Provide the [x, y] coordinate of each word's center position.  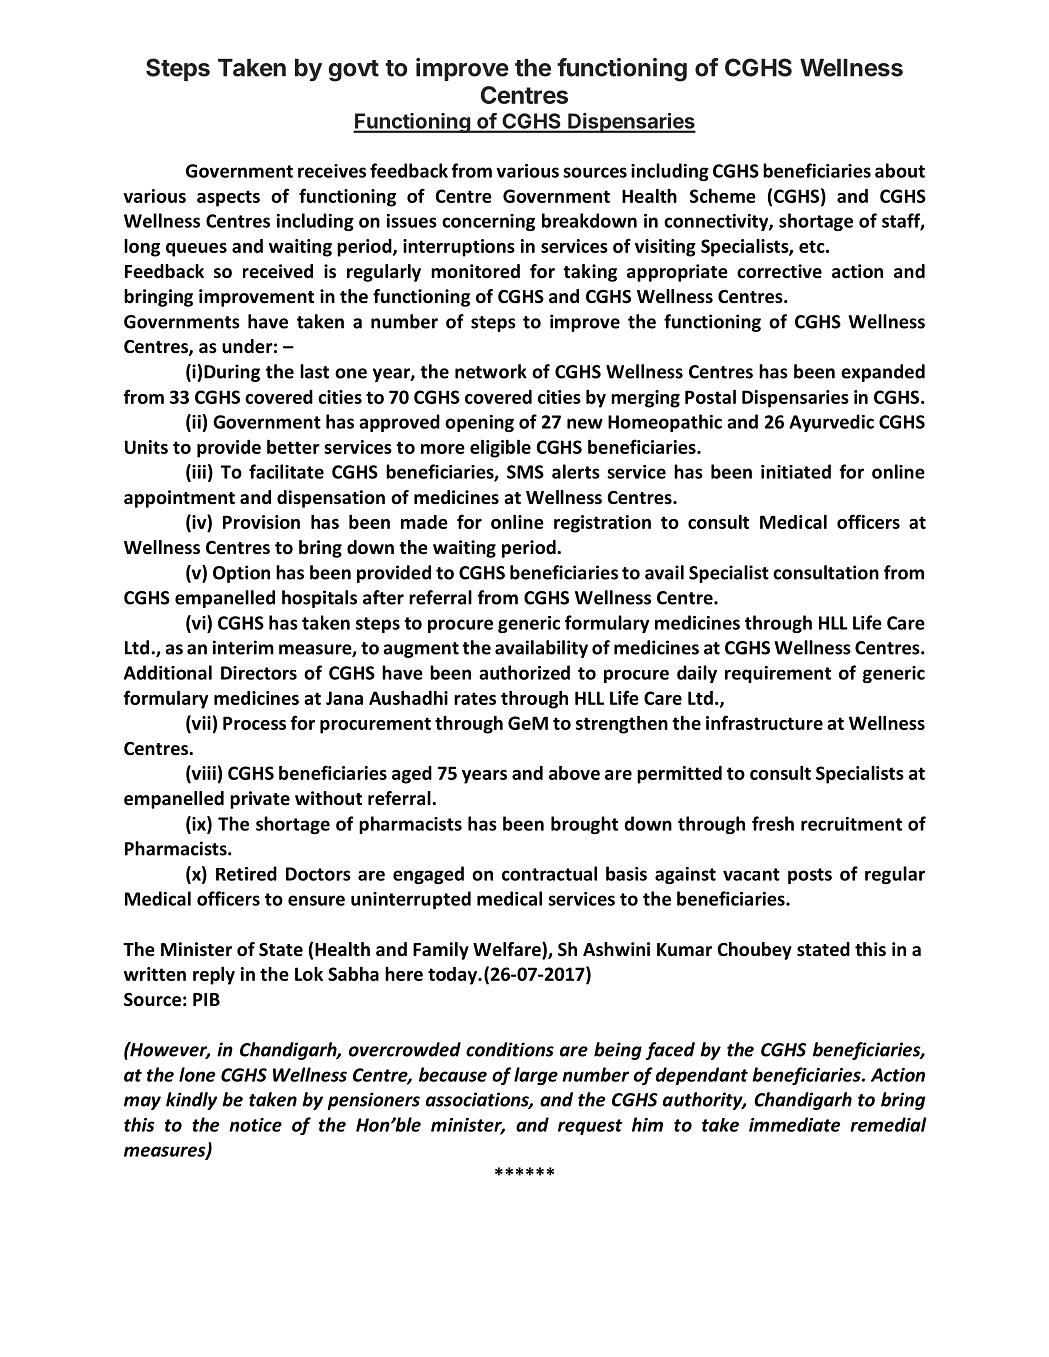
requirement [778, 674]
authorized [524, 672]
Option [241, 574]
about [900, 170]
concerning [488, 222]
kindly [191, 1101]
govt [353, 71]
